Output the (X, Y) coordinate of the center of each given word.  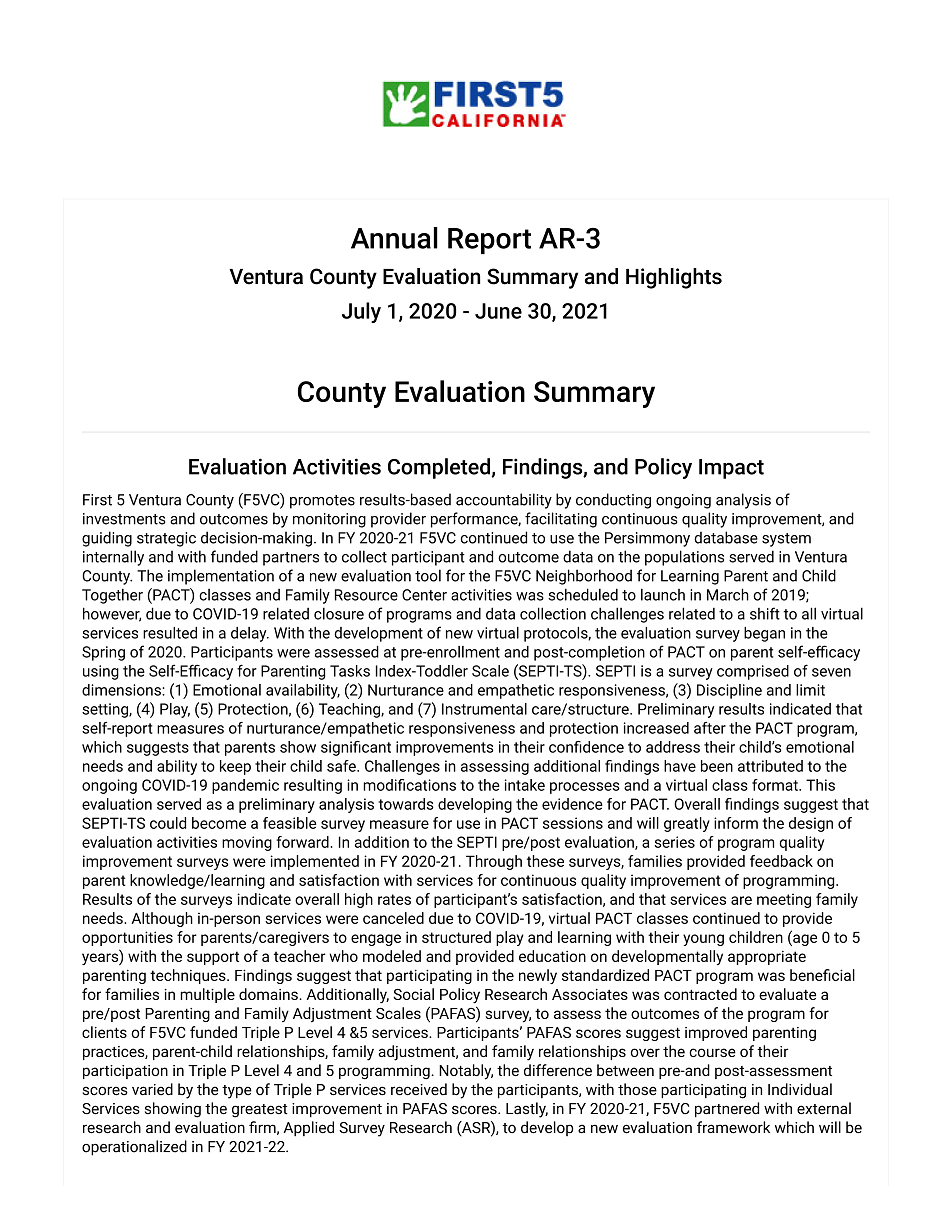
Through (494, 862)
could (168, 823)
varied (152, 1089)
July (361, 312)
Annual (394, 238)
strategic (166, 539)
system (786, 540)
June (498, 311)
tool (428, 575)
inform (736, 823)
